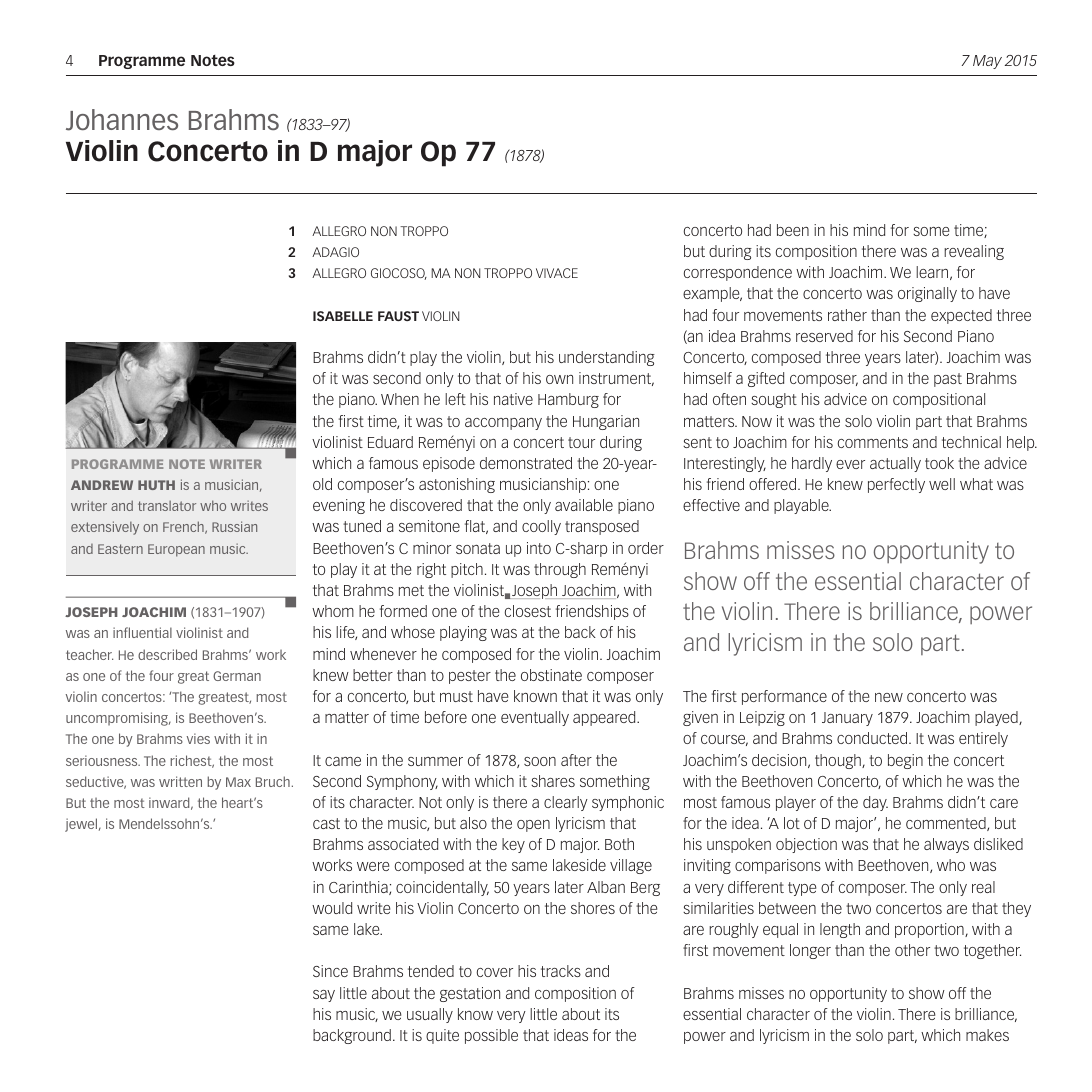 The height and width of the screenshot is (1092, 1092). I want to click on German, so click(237, 676).
